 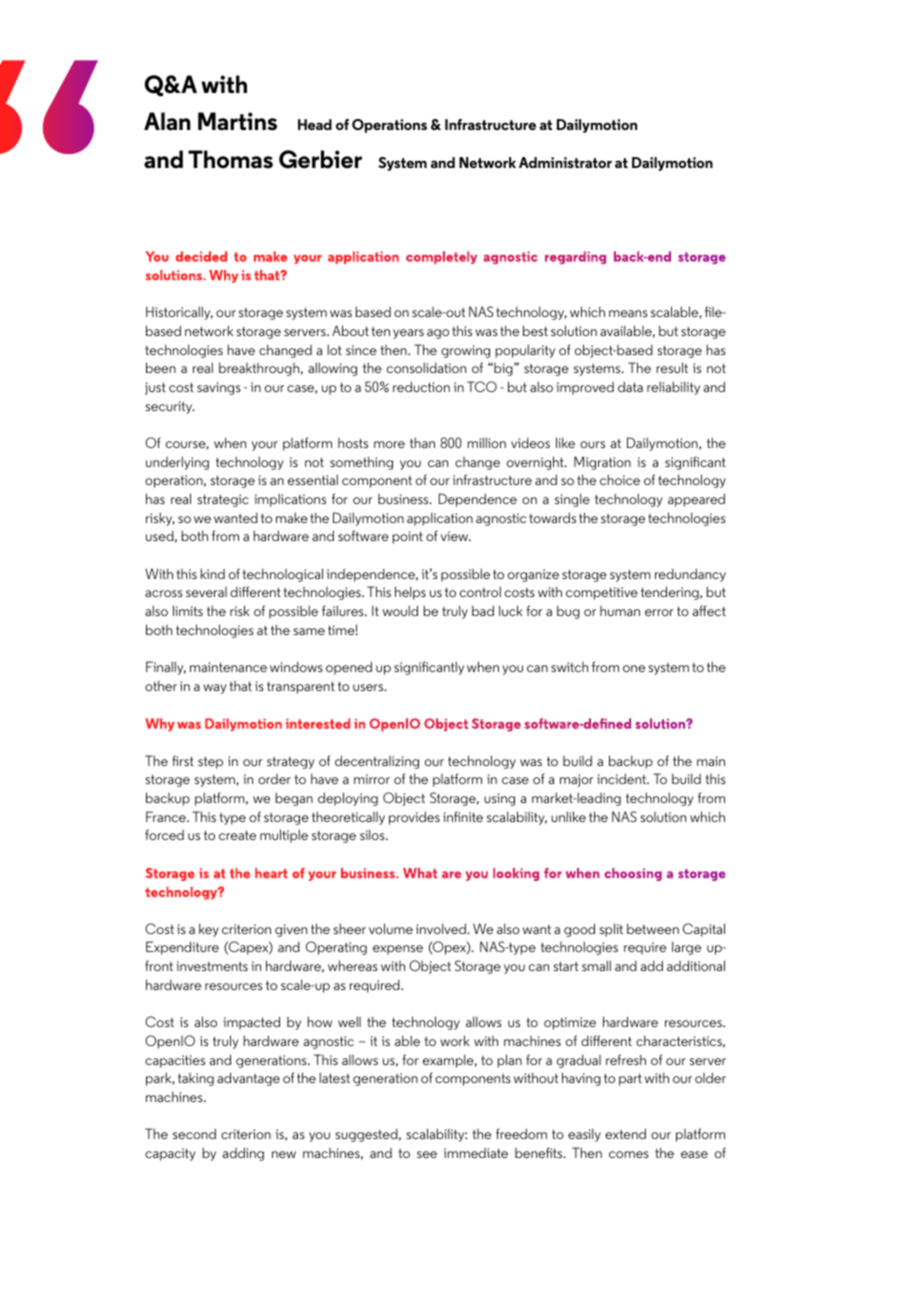 What do you see at coordinates (659, 612) in the page?
I see `error` at bounding box center [659, 612].
